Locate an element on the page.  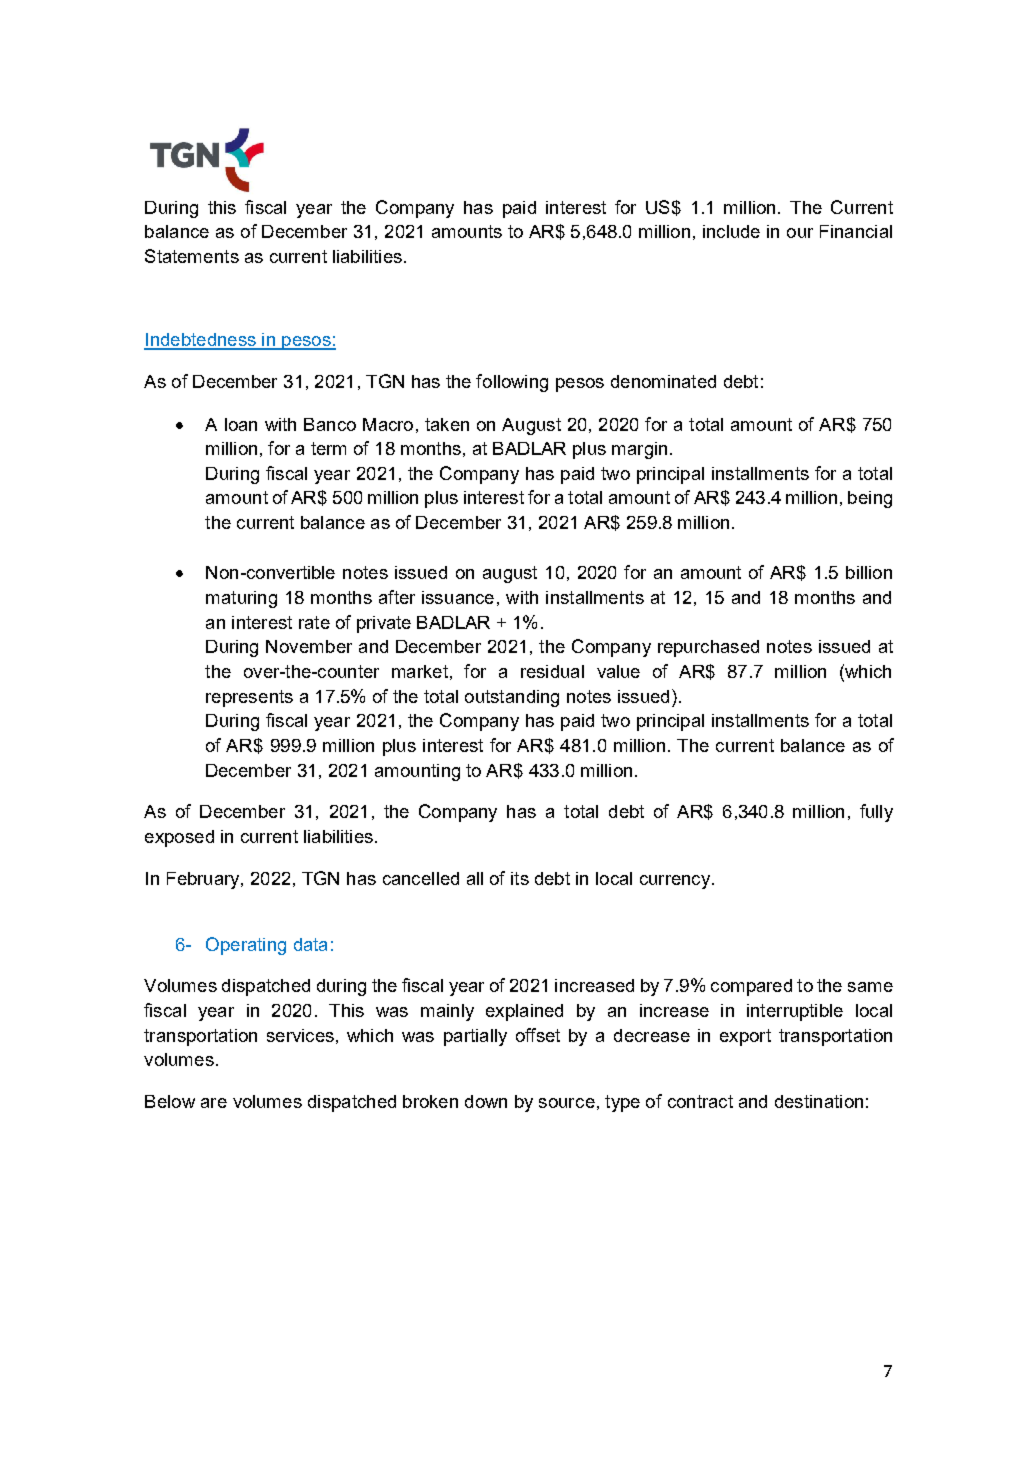
following is located at coordinates (512, 383).
